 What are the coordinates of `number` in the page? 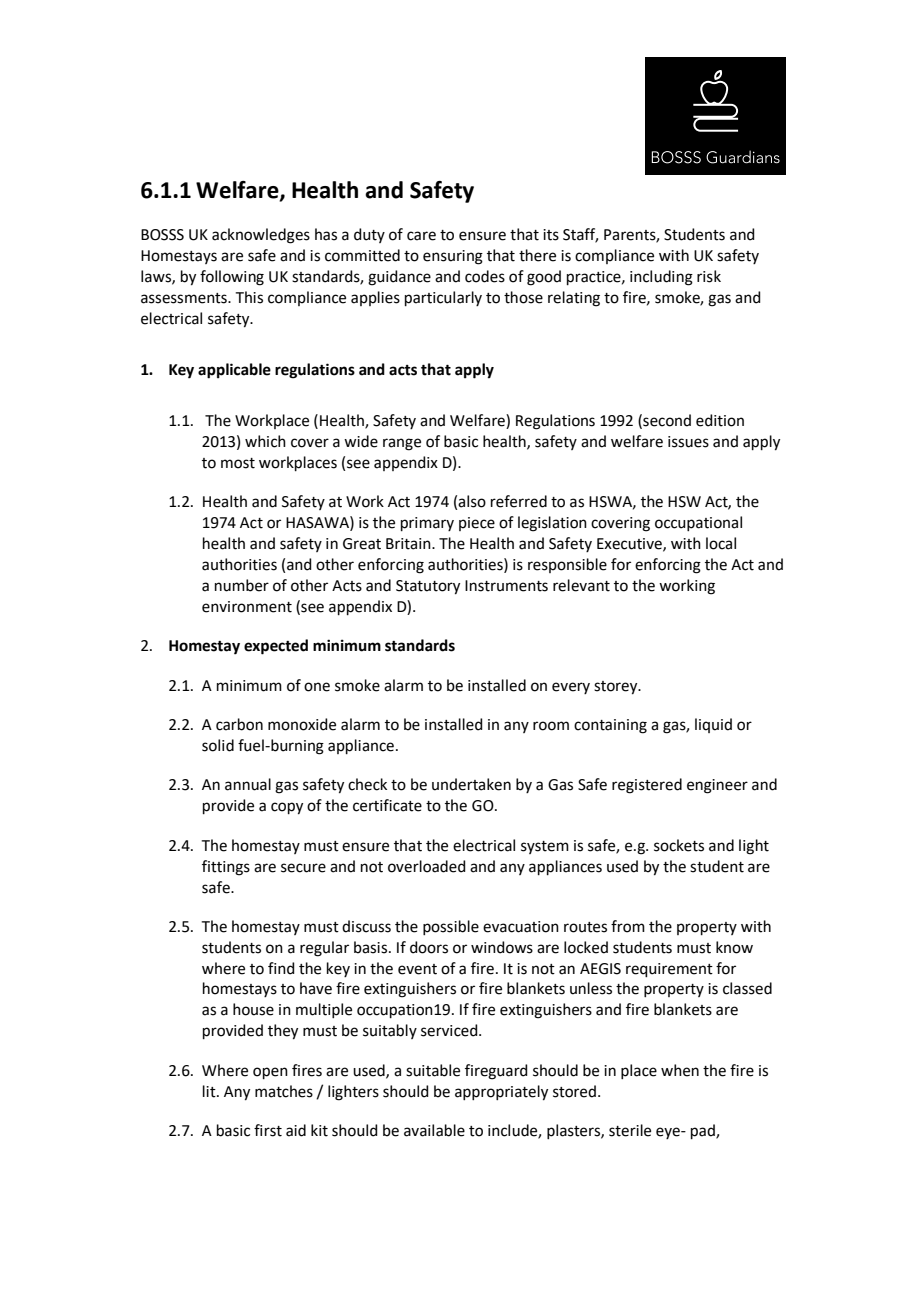 It's located at (242, 585).
